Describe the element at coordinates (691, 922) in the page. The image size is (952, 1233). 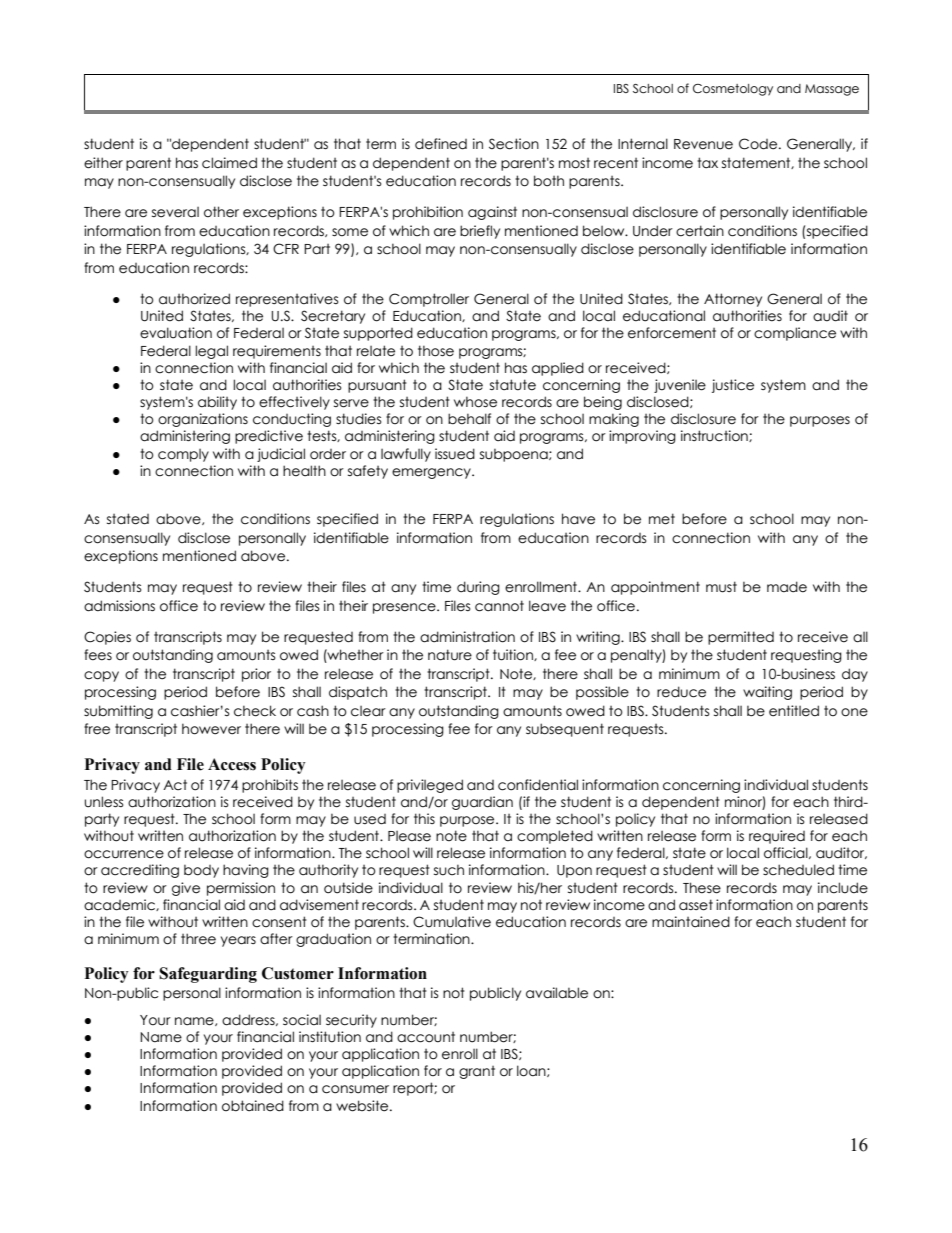
I see `maintained` at that location.
